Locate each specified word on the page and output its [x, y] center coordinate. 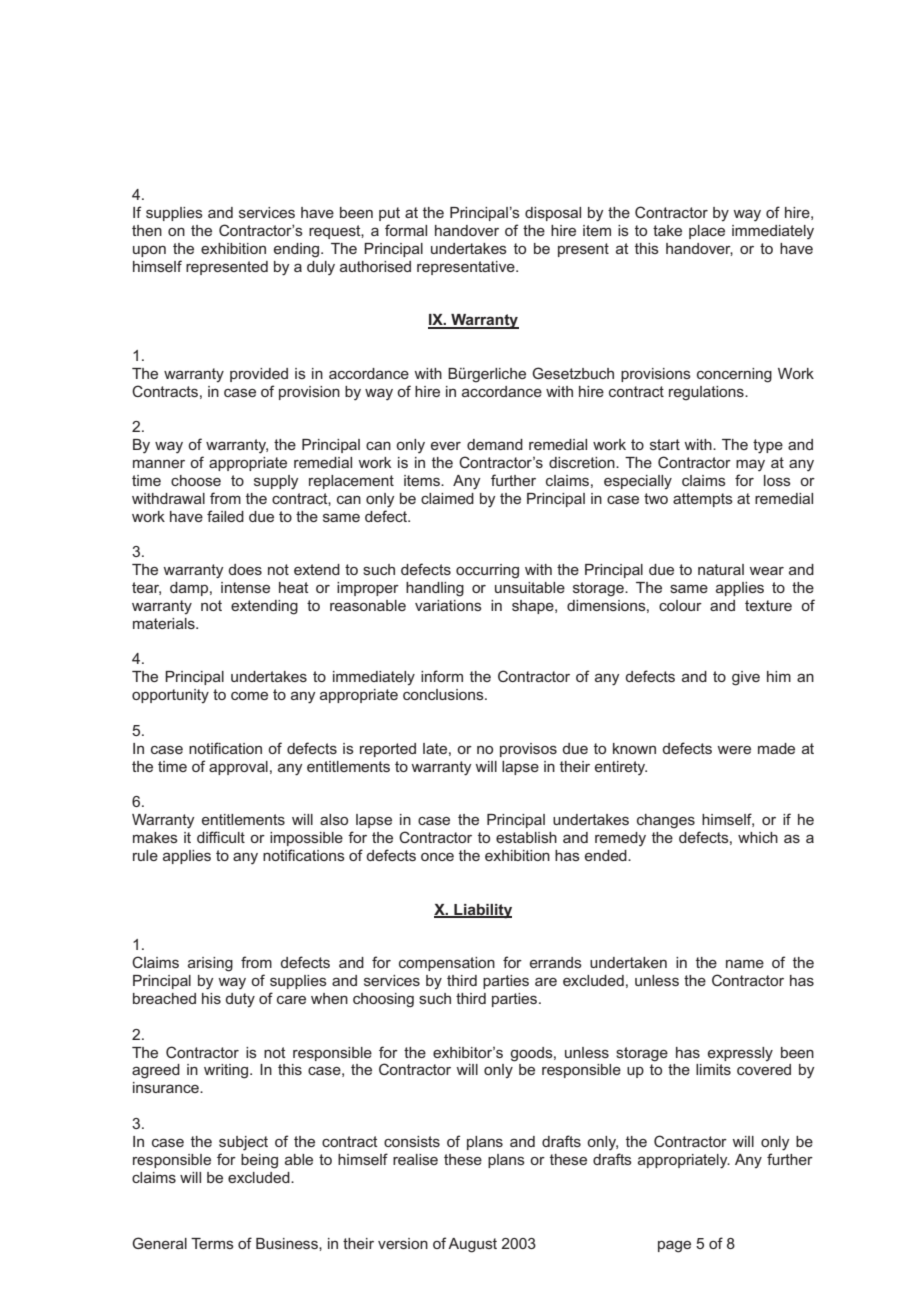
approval [238, 768]
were [734, 750]
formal [406, 230]
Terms [212, 1243]
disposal [553, 214]
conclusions [444, 694]
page [674, 1246]
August [472, 1245]
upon [149, 251]
